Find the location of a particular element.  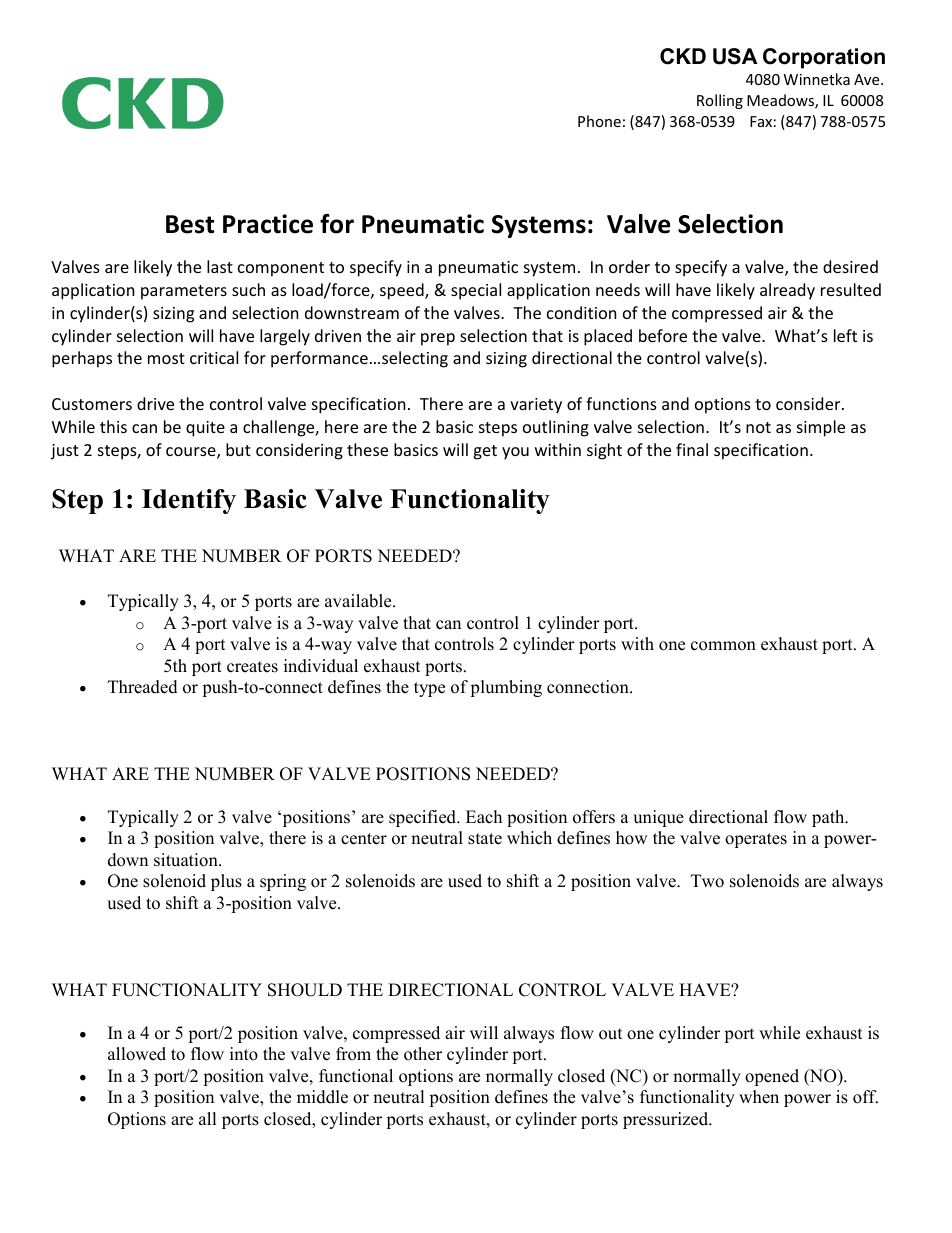

path is located at coordinates (829, 818).
